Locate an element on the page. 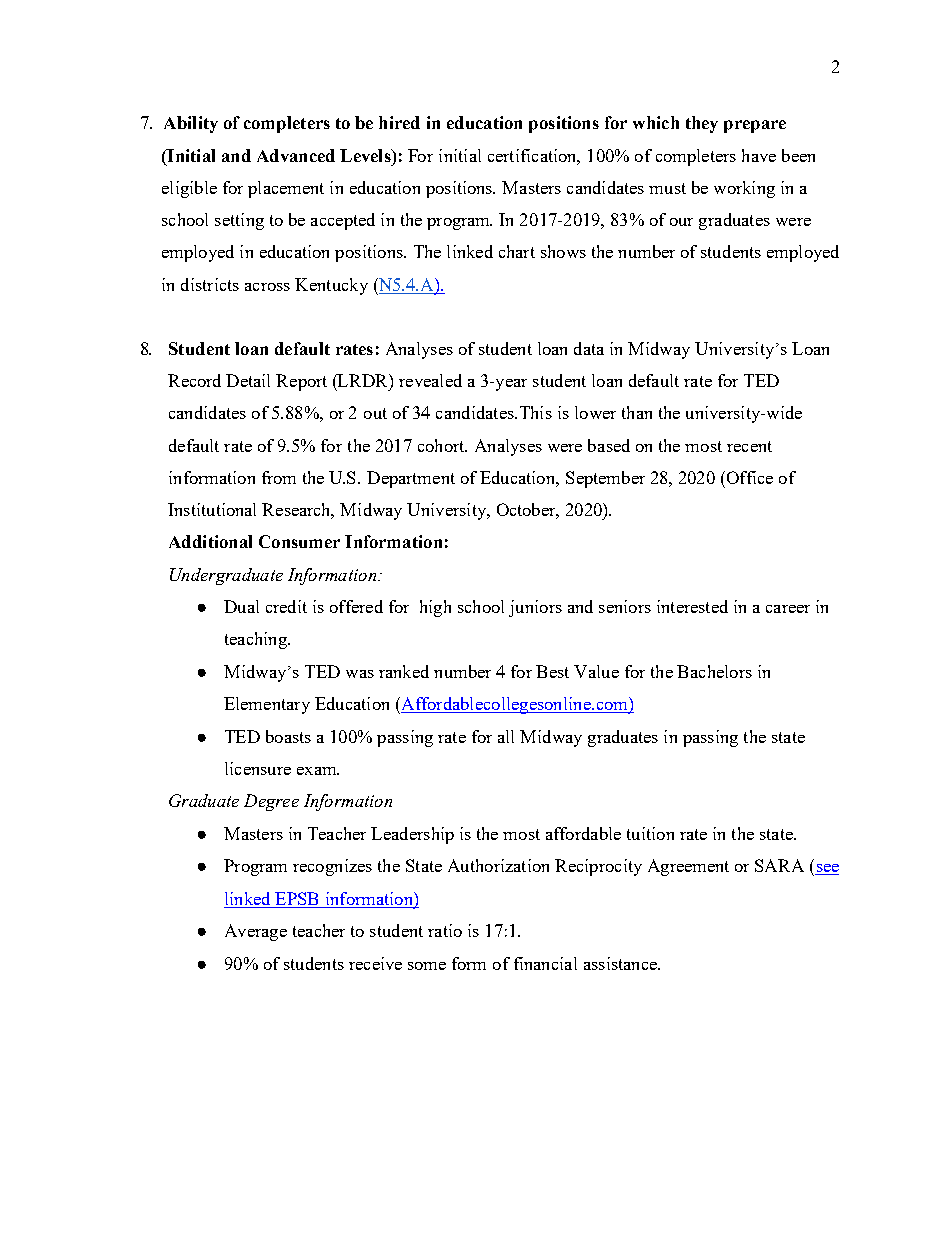 The width and height of the document is (952, 1233). juniors is located at coordinates (535, 608).
